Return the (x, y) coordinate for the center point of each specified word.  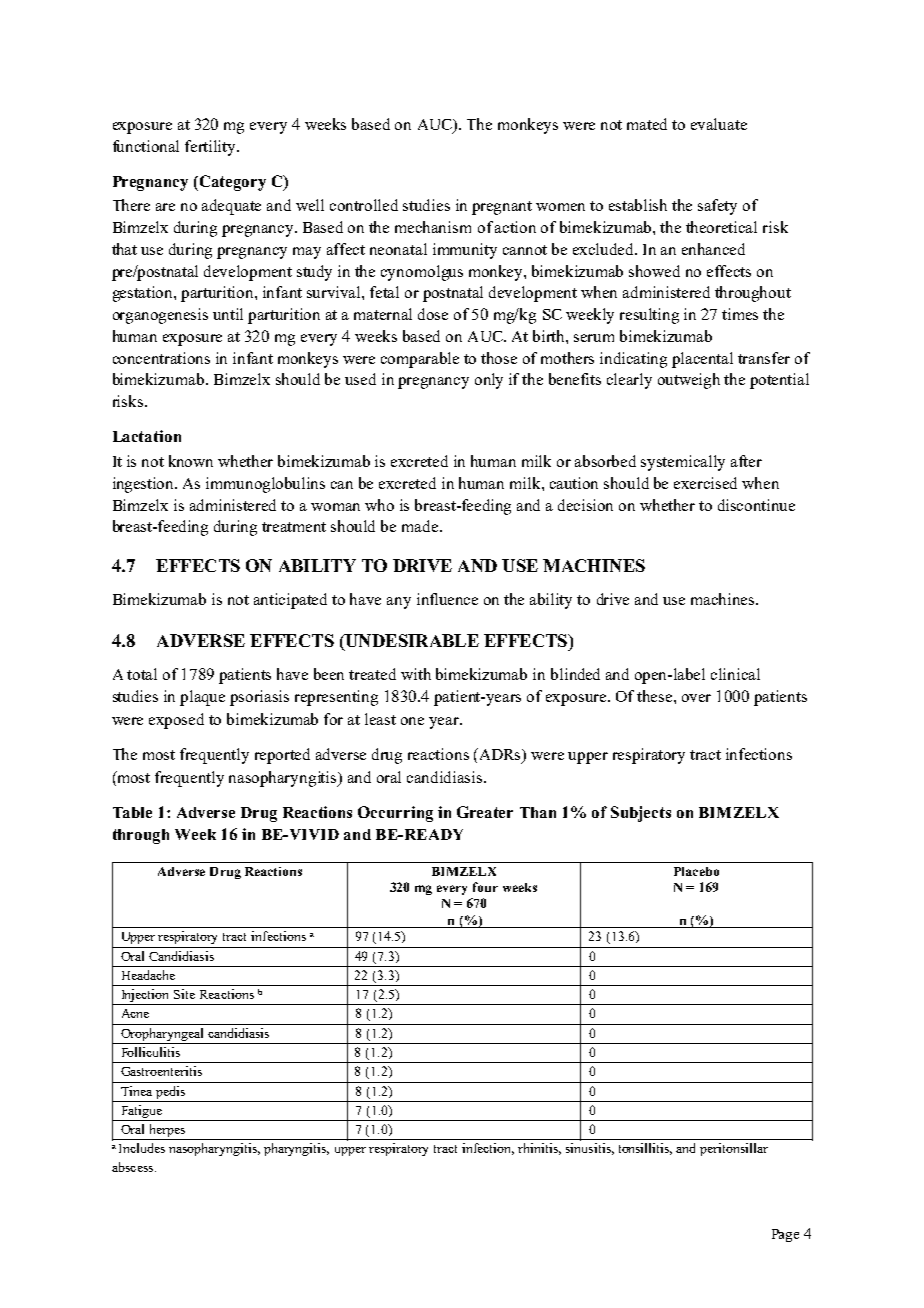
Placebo (696, 871)
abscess (134, 1167)
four (485, 887)
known (191, 461)
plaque (202, 698)
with (416, 674)
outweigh (689, 381)
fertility (212, 148)
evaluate (719, 124)
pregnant (502, 208)
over (696, 698)
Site (184, 994)
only (489, 381)
